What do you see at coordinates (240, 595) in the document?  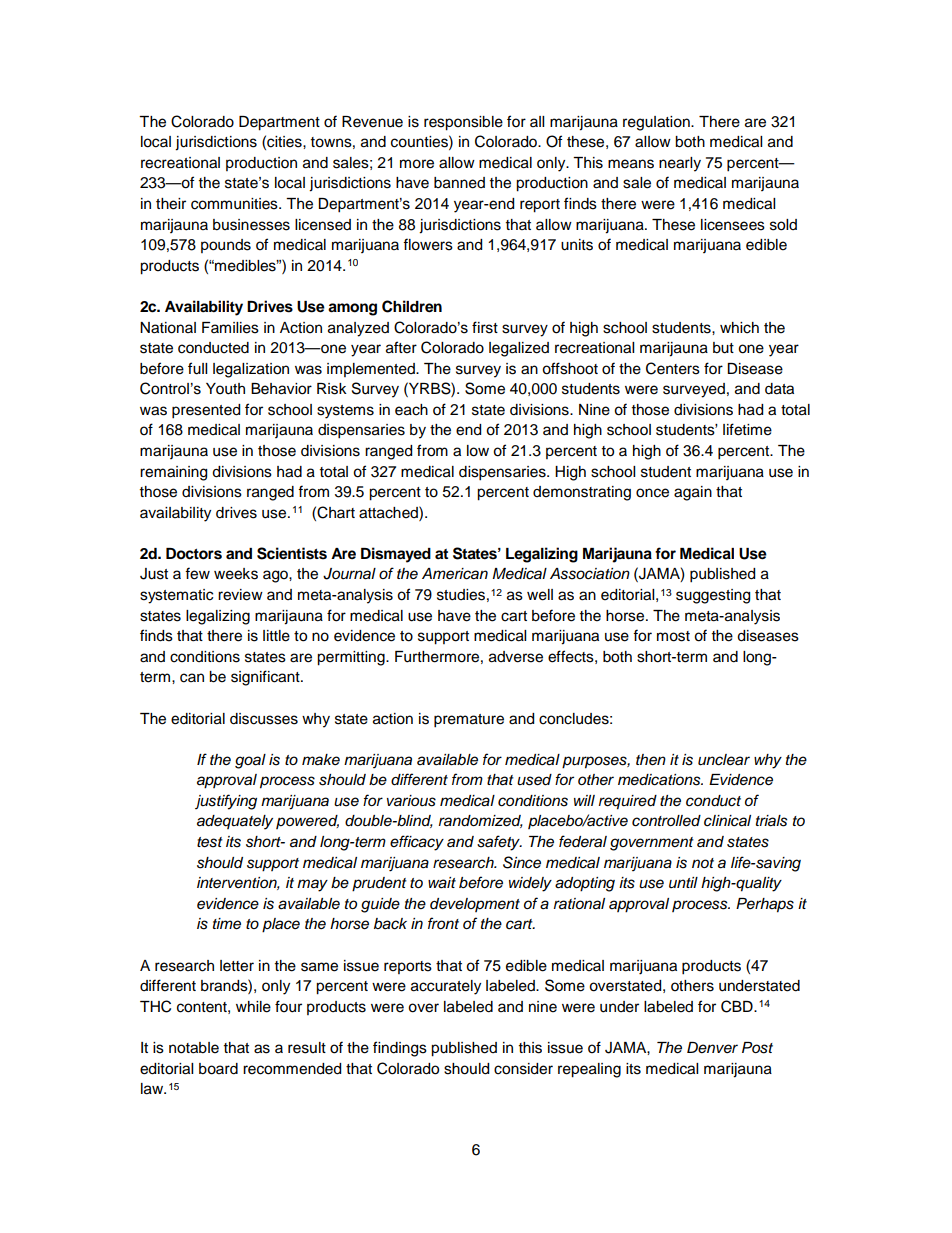 I see `review` at bounding box center [240, 595].
